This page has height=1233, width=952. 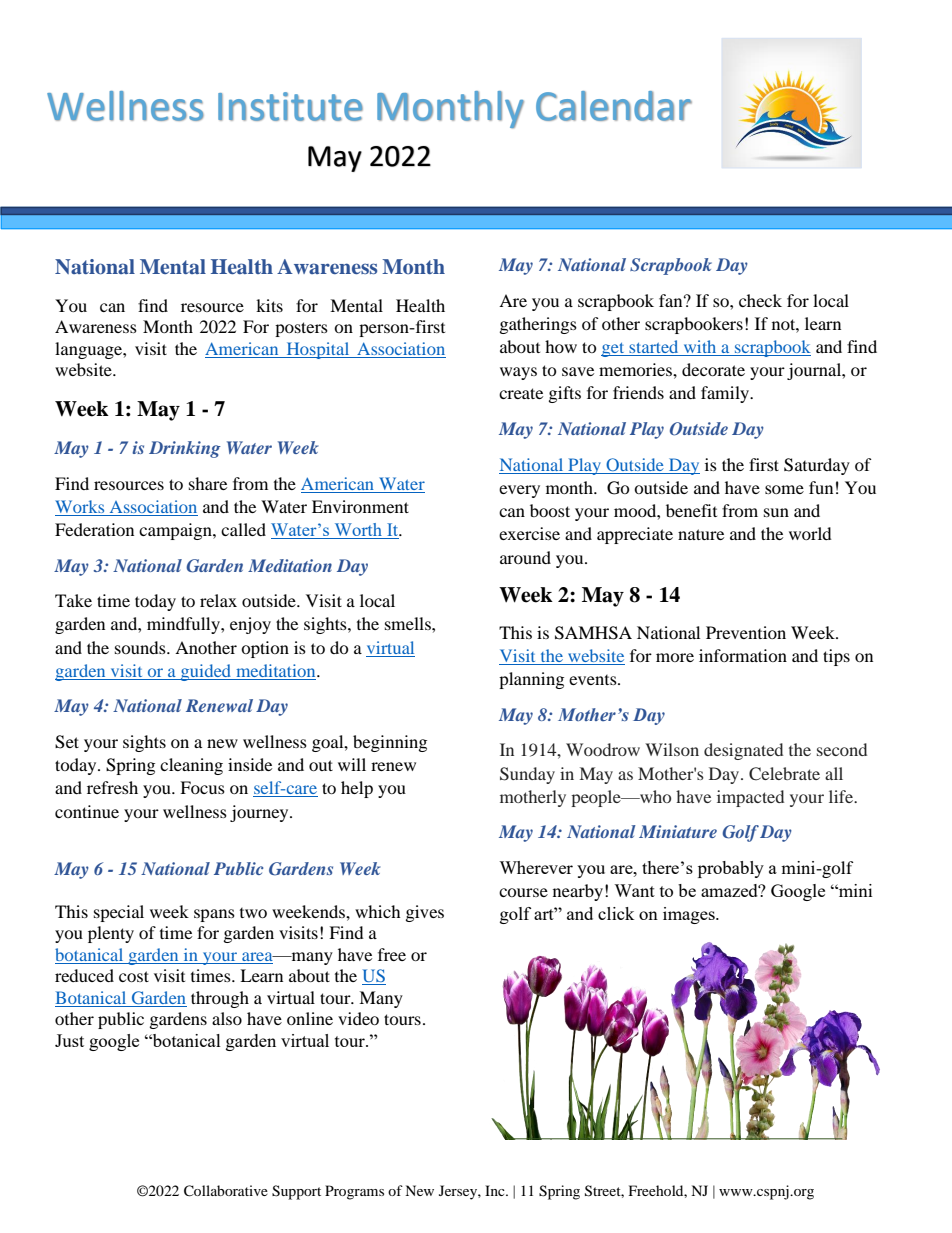 I want to click on information, so click(x=743, y=655).
